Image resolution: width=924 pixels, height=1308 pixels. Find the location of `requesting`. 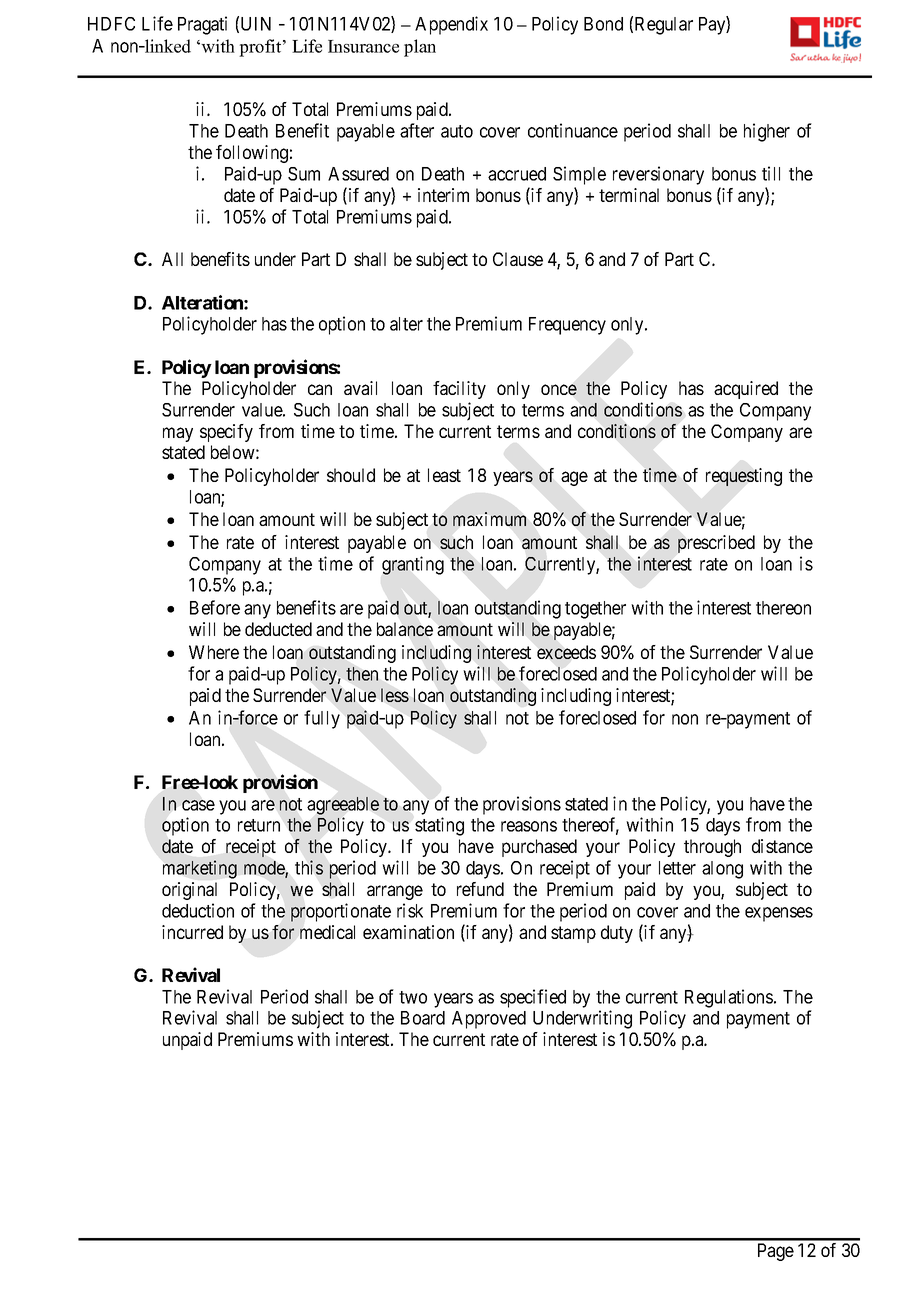

requesting is located at coordinates (744, 477).
